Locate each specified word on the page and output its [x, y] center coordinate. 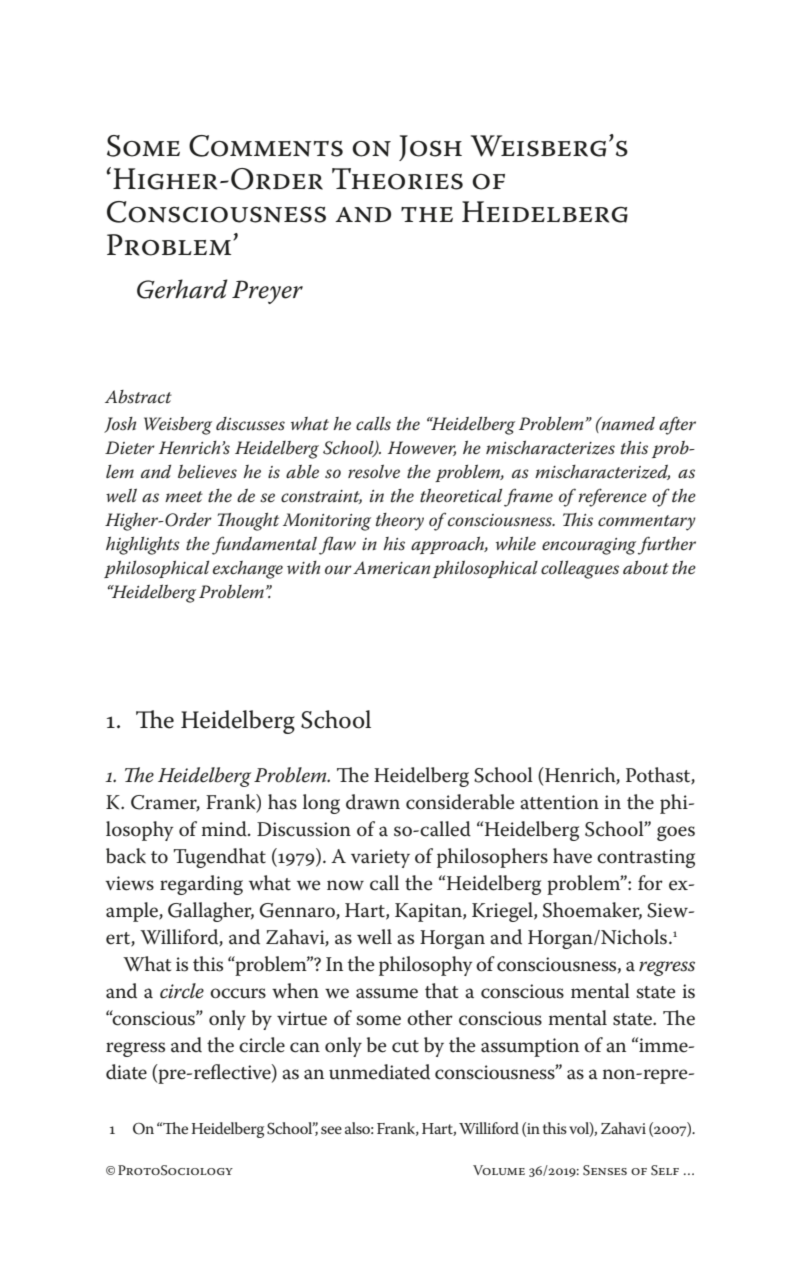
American [391, 568]
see [331, 1130]
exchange [248, 570]
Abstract [138, 397]
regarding [201, 885]
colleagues [580, 569]
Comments [266, 146]
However [422, 448]
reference [612, 497]
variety [380, 858]
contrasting [646, 858]
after [677, 425]
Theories [397, 179]
